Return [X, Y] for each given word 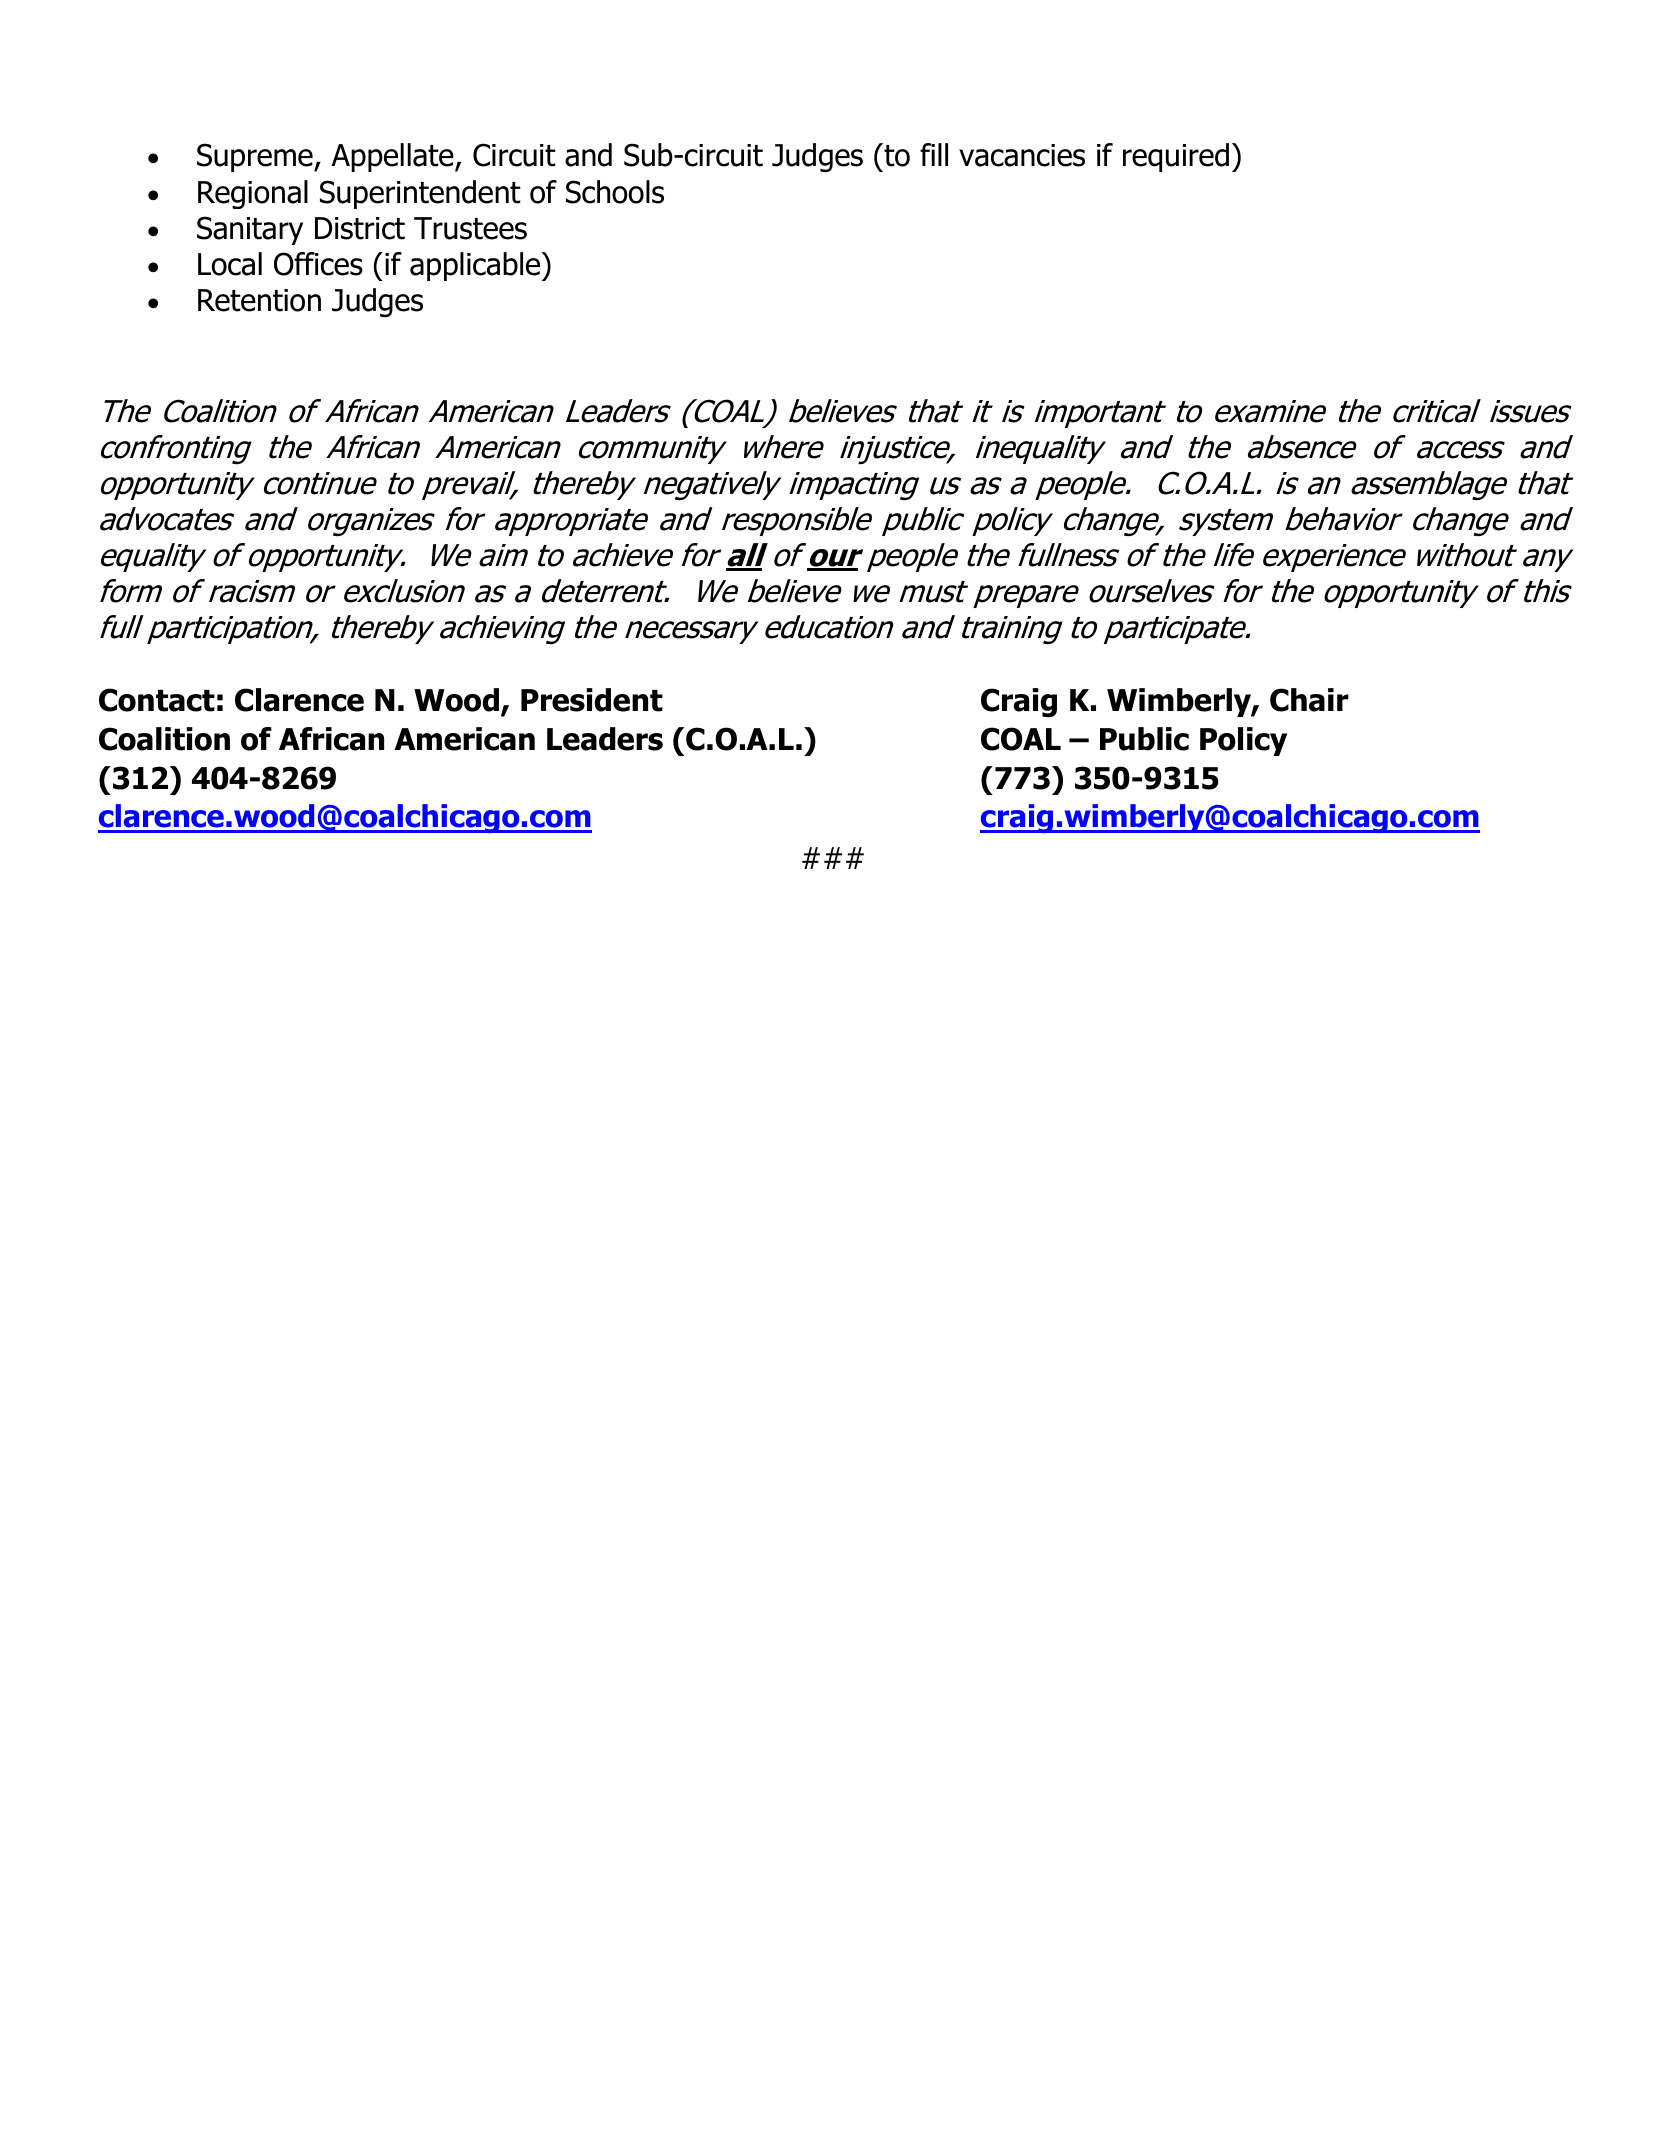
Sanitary [250, 230]
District [360, 228]
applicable [476, 266]
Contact [157, 700]
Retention [259, 300]
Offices [318, 264]
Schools [615, 192]
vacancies [1022, 155]
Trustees [470, 228]
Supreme [256, 157]
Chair [1309, 700]
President [592, 700]
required [1176, 157]
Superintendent [420, 194]
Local [230, 264]
